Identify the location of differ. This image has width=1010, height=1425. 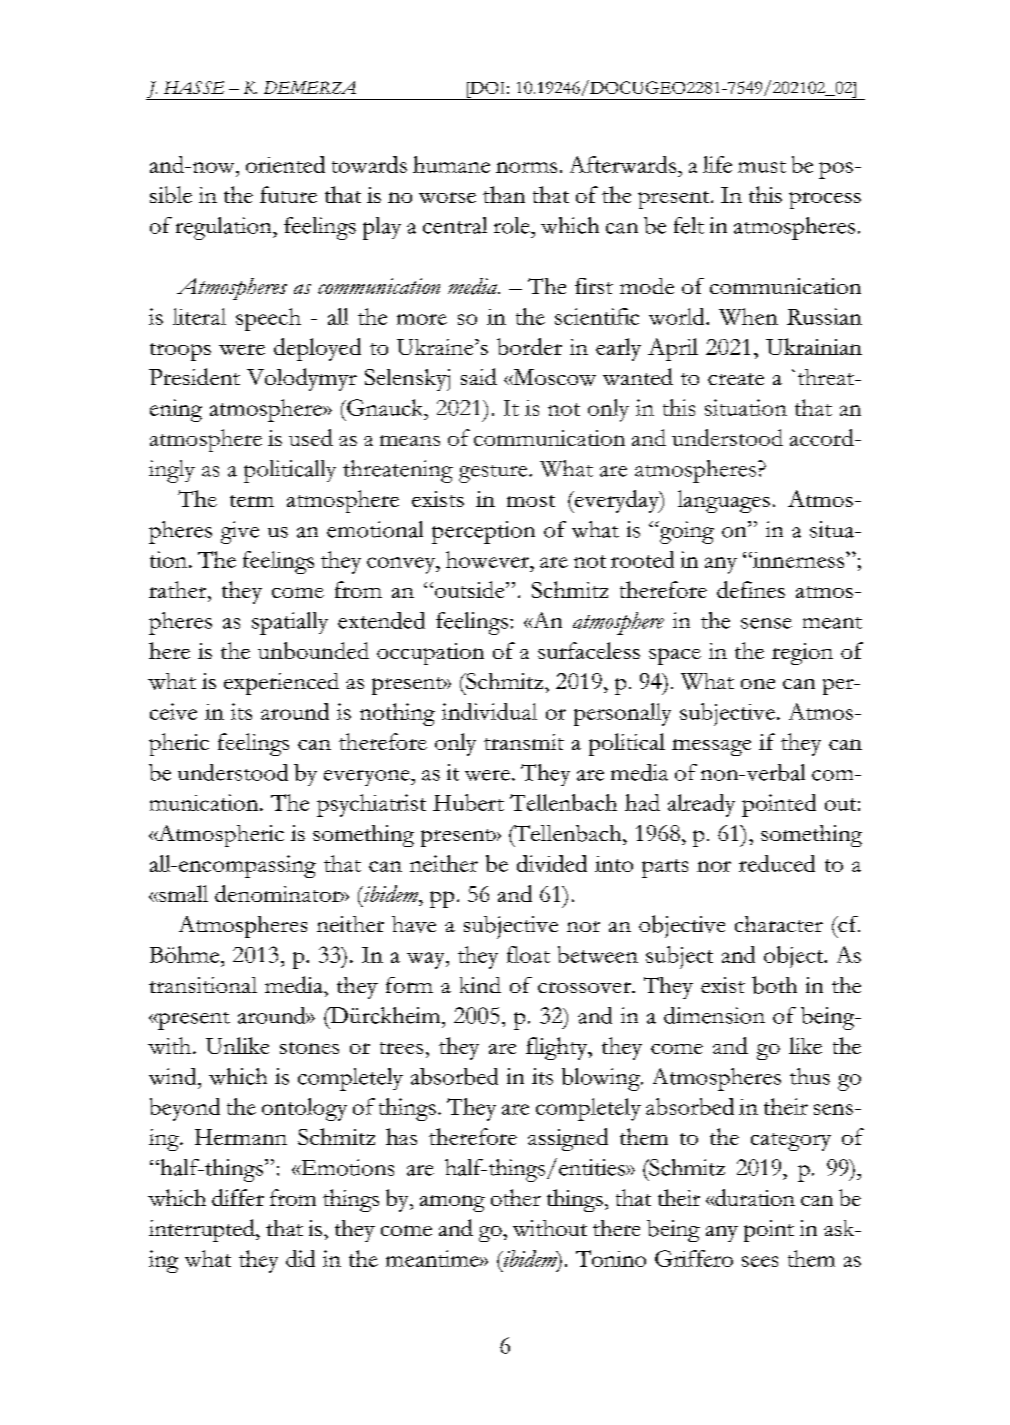
(238, 1197).
